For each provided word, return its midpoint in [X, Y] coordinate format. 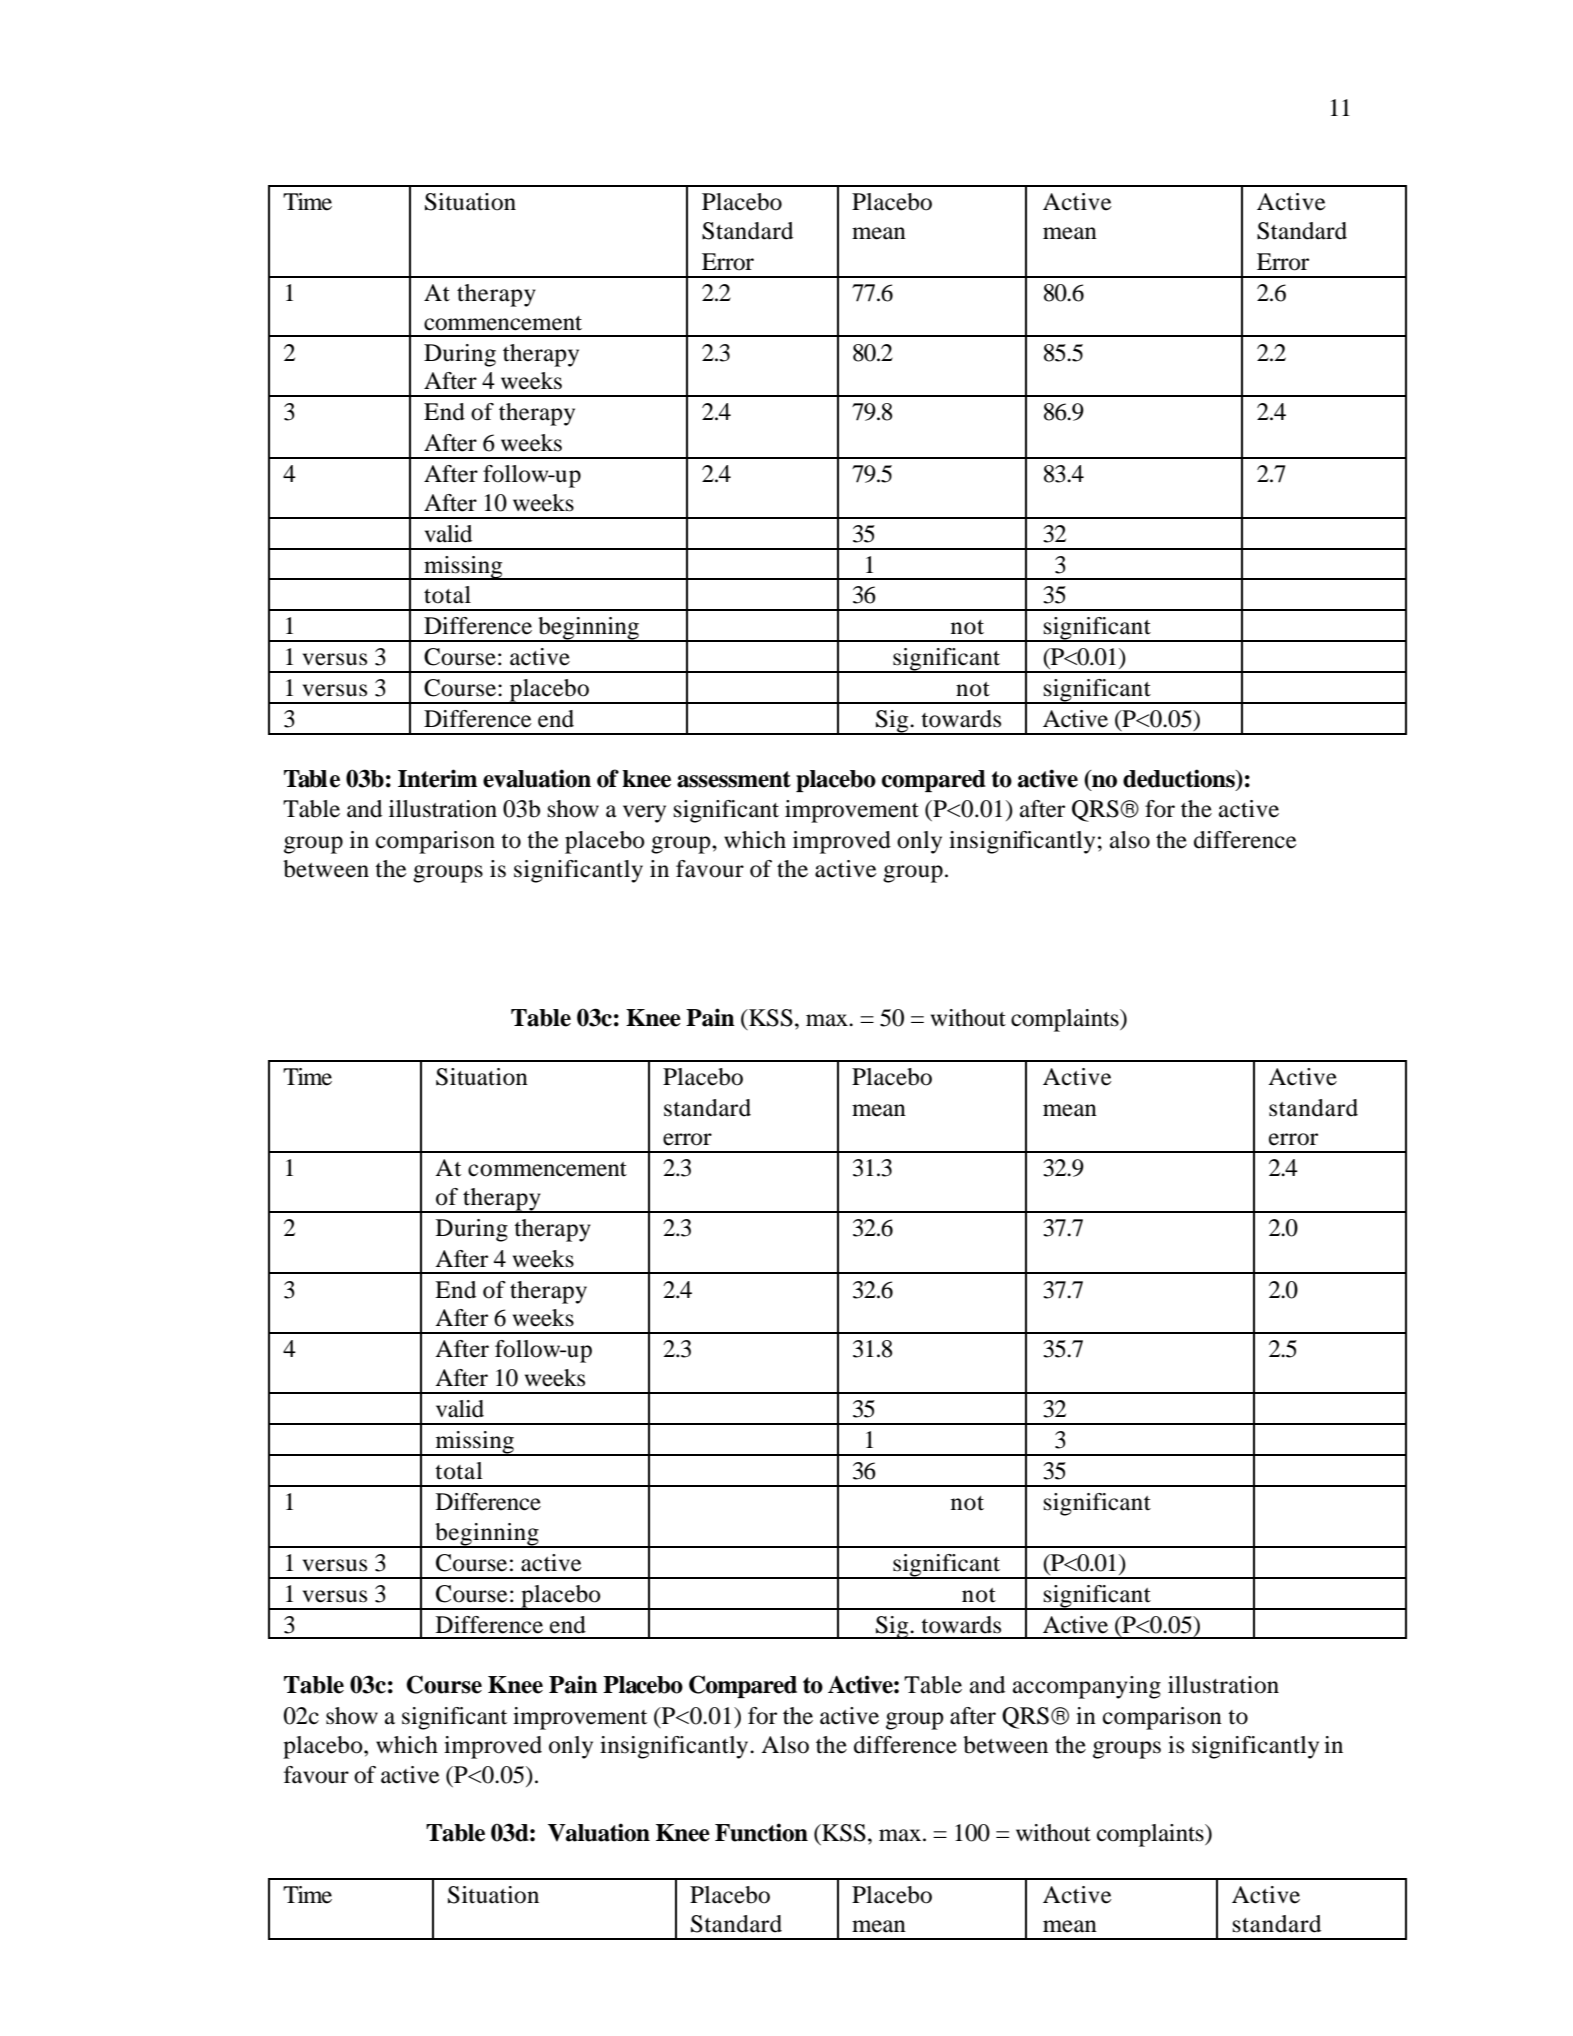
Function [761, 1832]
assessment [734, 779]
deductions [1180, 778]
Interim [437, 778]
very [644, 814]
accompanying [1087, 1687]
